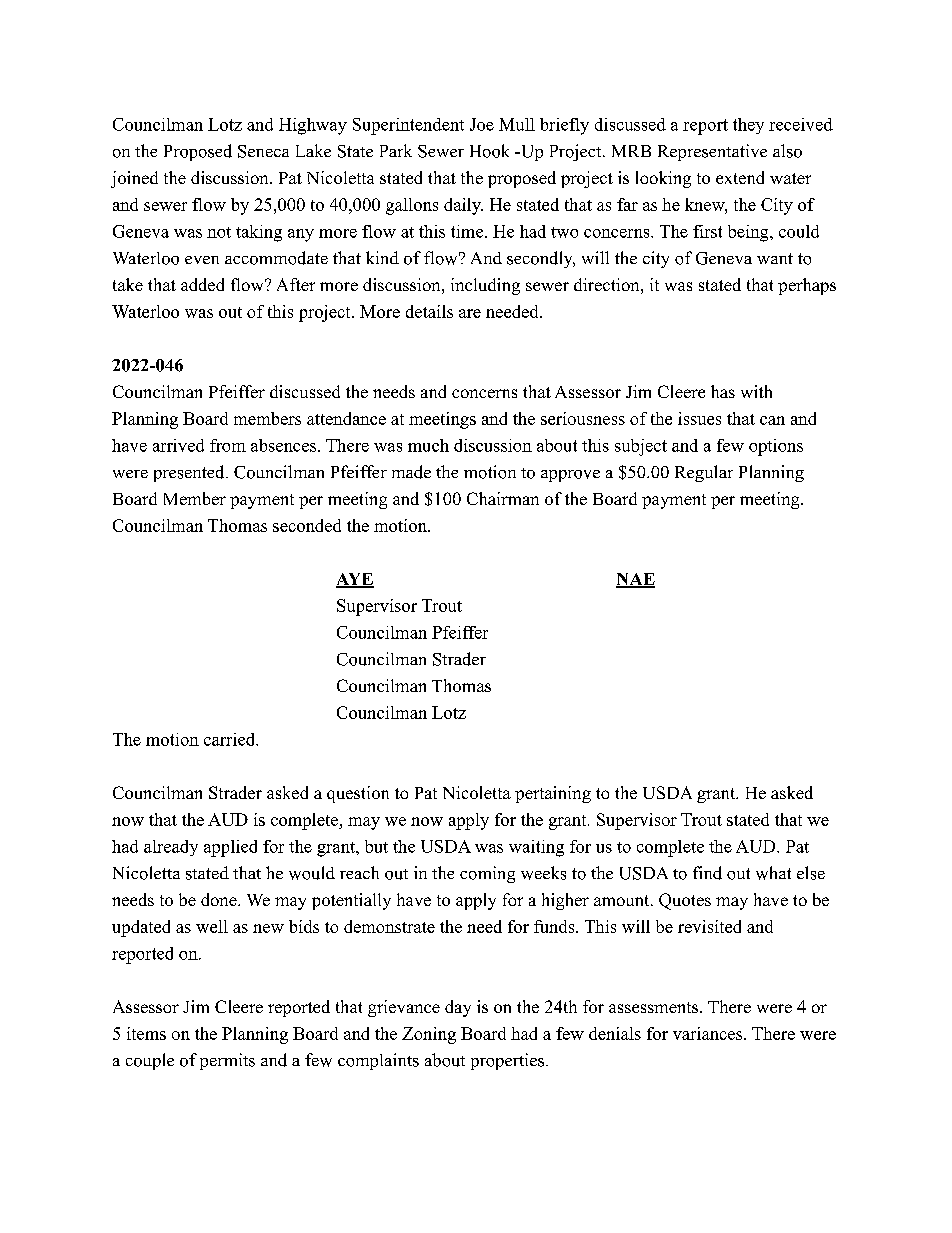 This screenshot has height=1233, width=952. Describe the element at coordinates (776, 447) in the screenshot. I see `options` at that location.
